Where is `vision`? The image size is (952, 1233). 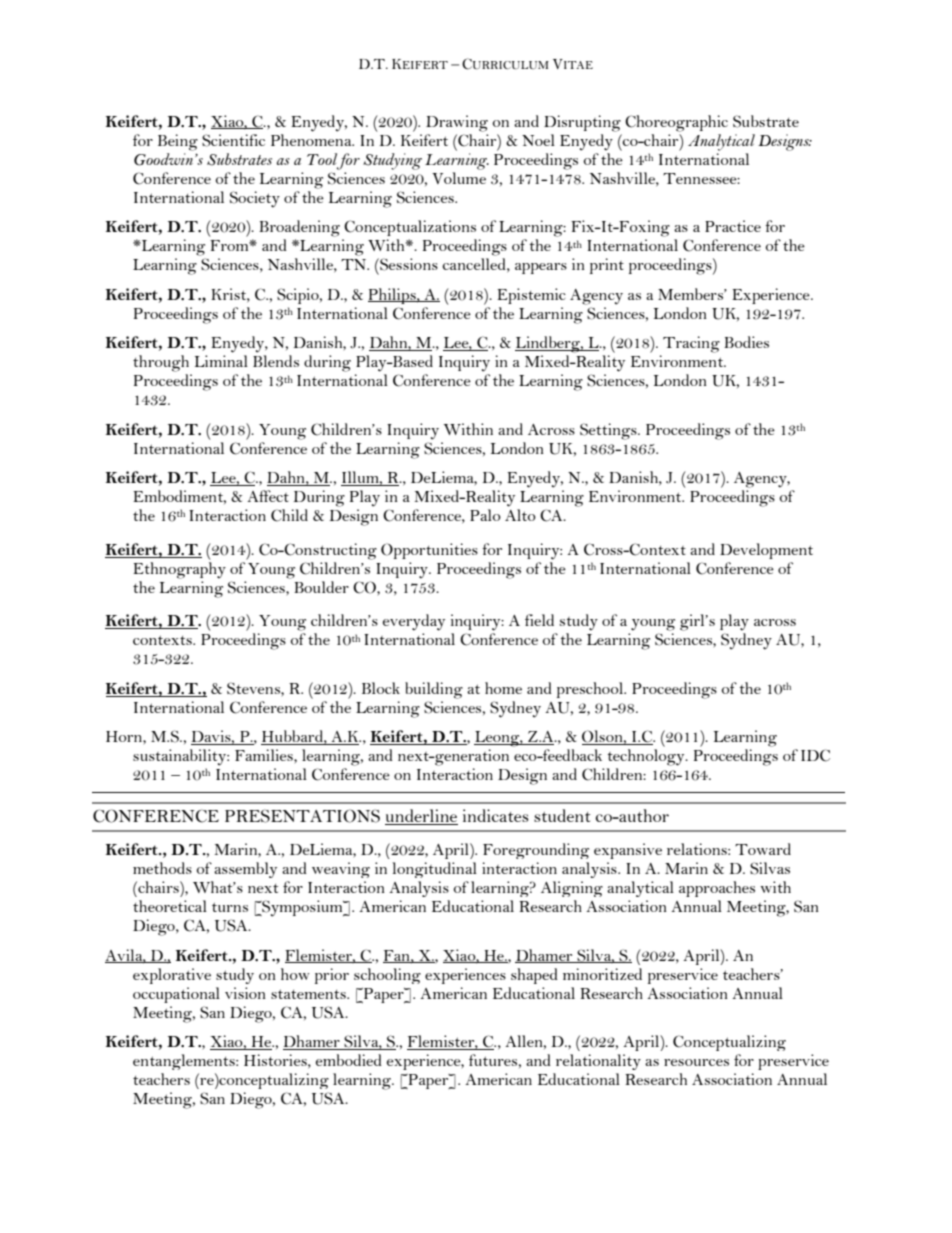
vision is located at coordinates (245, 993).
